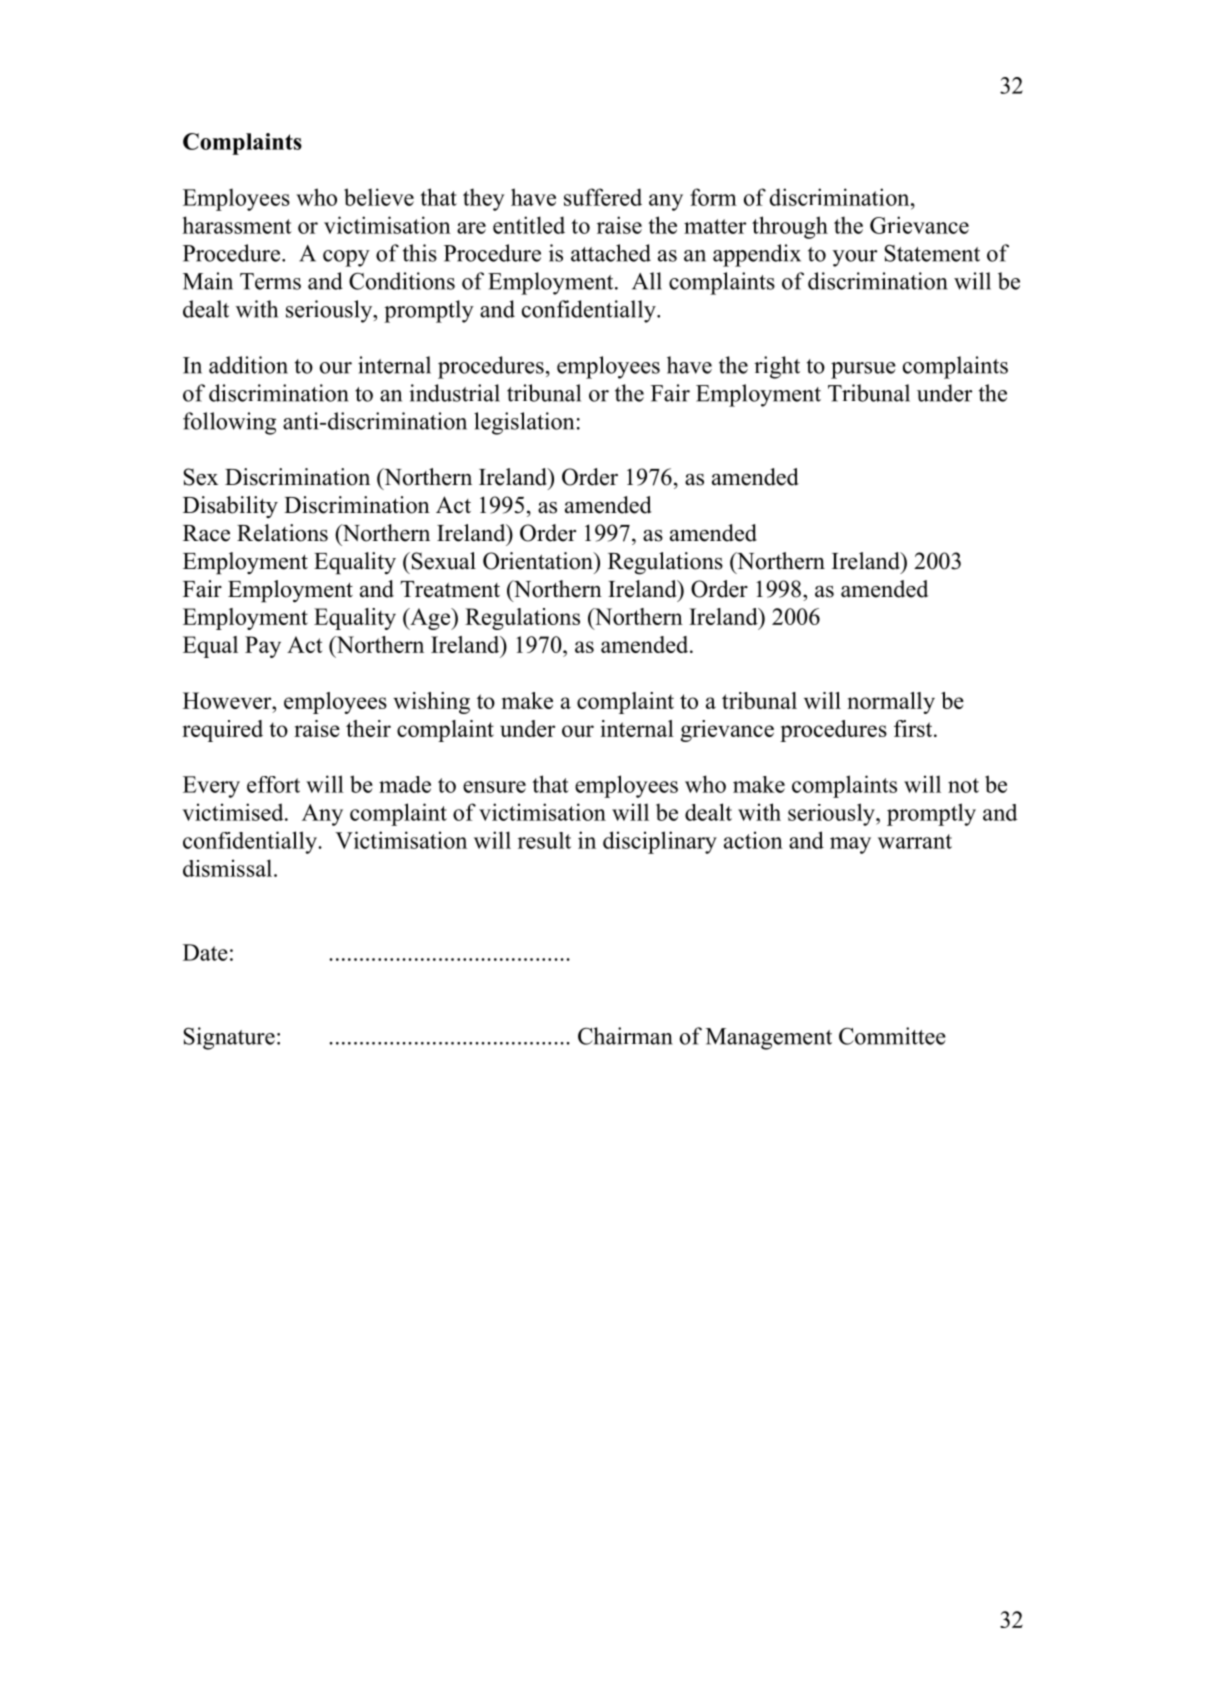  Describe the element at coordinates (603, 197) in the screenshot. I see `suffered` at that location.
